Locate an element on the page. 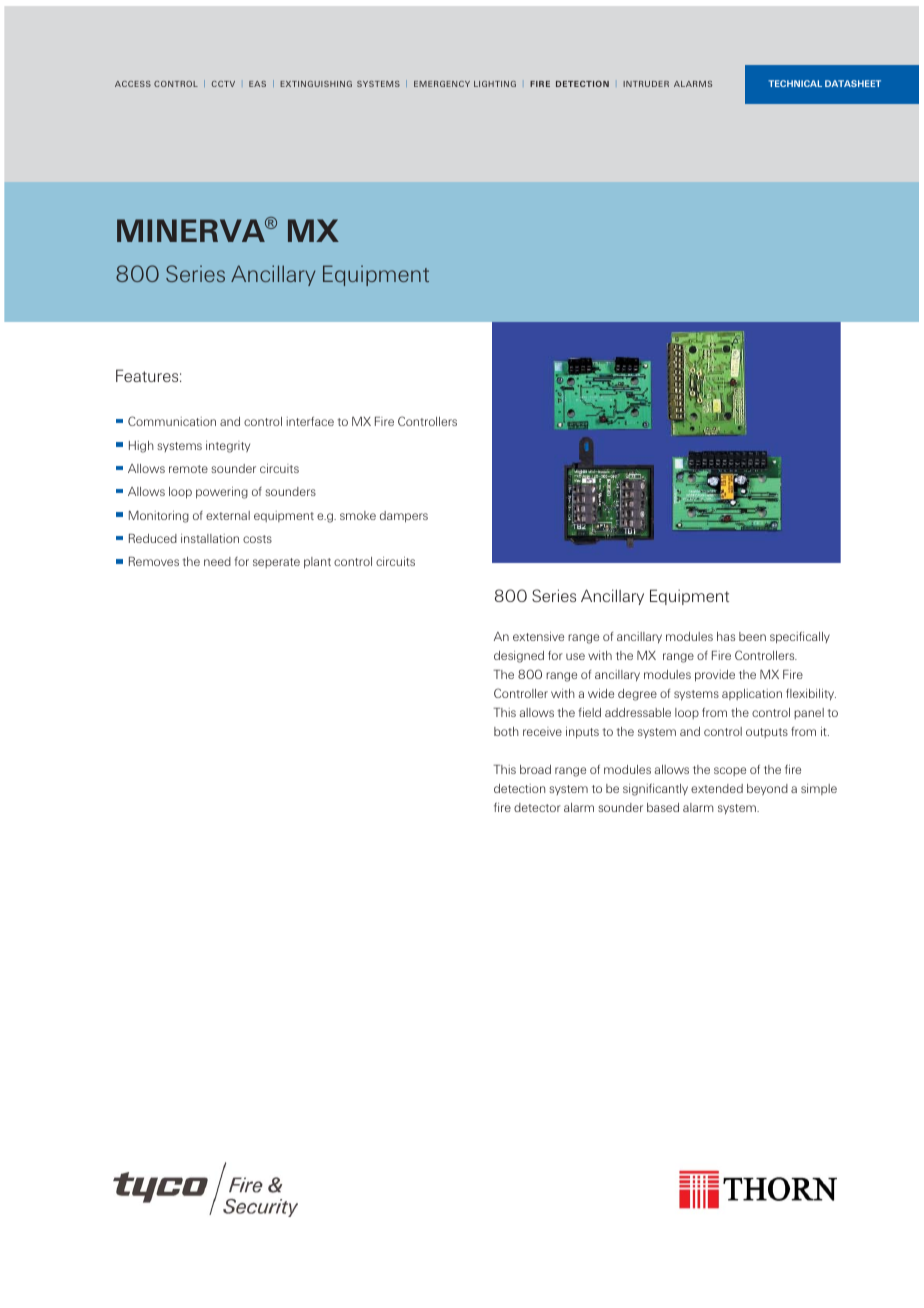 Image resolution: width=924 pixels, height=1308 pixels. interface is located at coordinates (310, 421).
